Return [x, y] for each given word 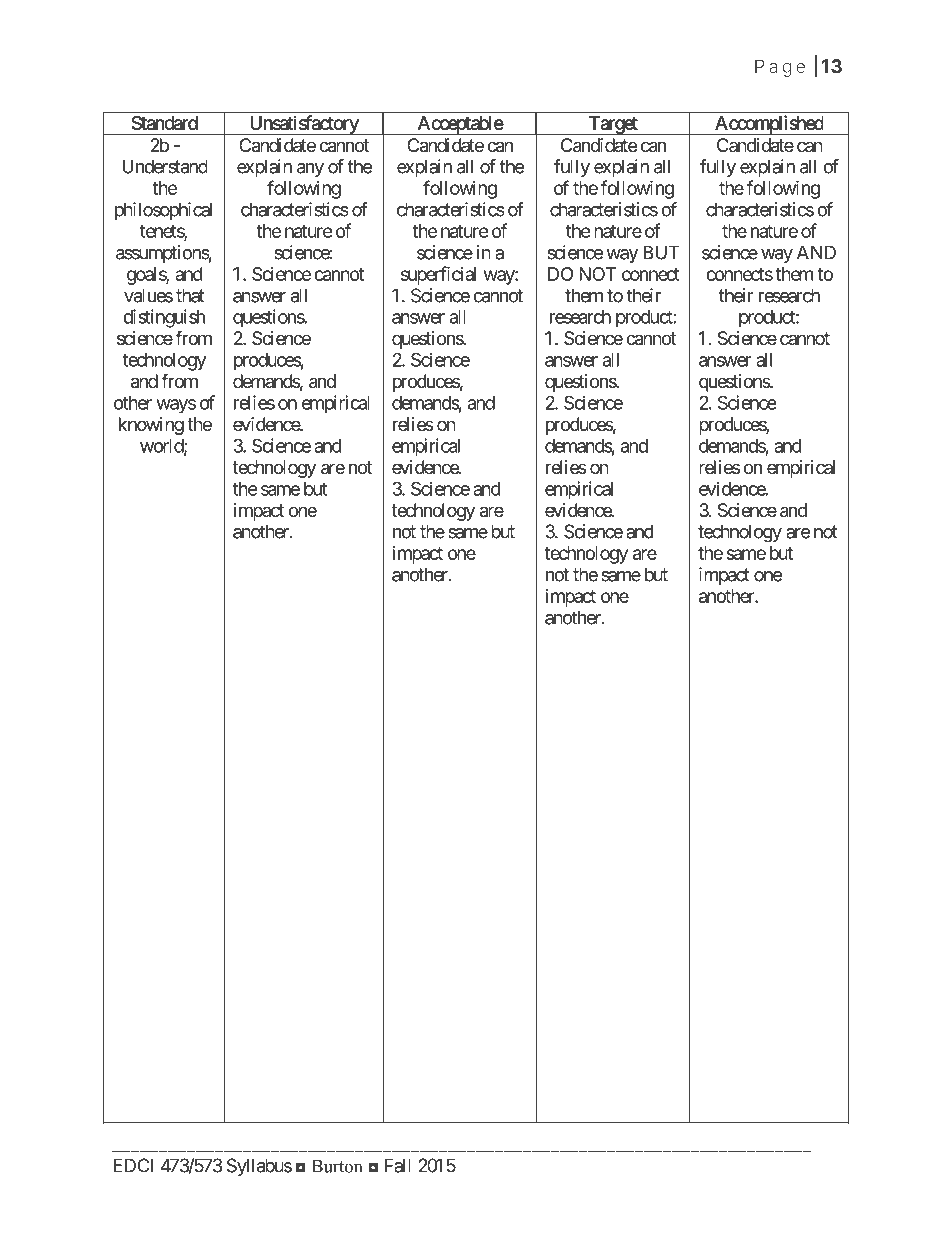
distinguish [164, 318]
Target [613, 125]
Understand [164, 166]
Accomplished [769, 125]
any [310, 170]
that [190, 295]
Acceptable [459, 125]
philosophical [163, 211]
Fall [398, 1165]
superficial [438, 275]
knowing [151, 426]
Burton [337, 1166]
